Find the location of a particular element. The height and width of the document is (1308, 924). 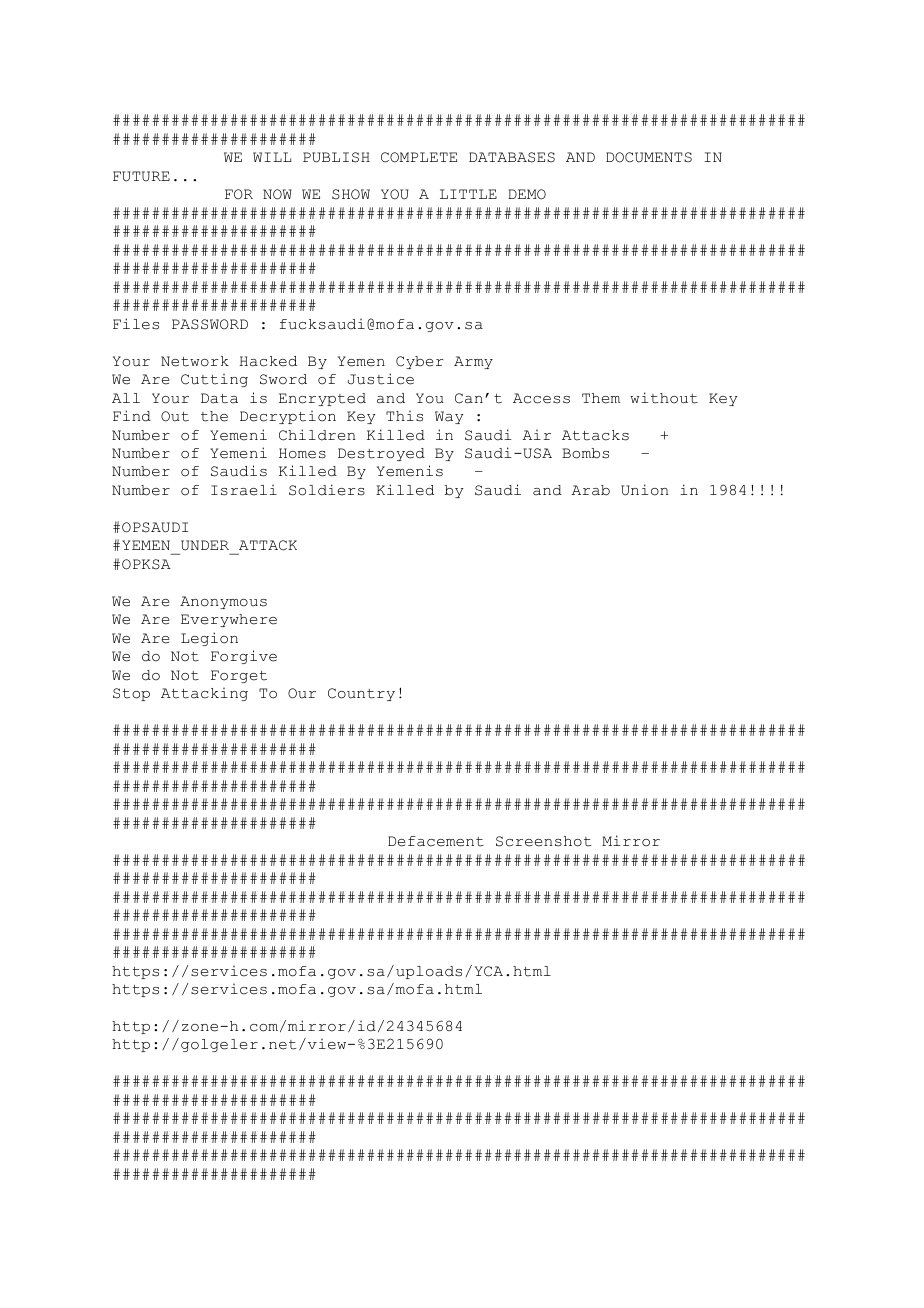

COMPLETE is located at coordinates (419, 157).
